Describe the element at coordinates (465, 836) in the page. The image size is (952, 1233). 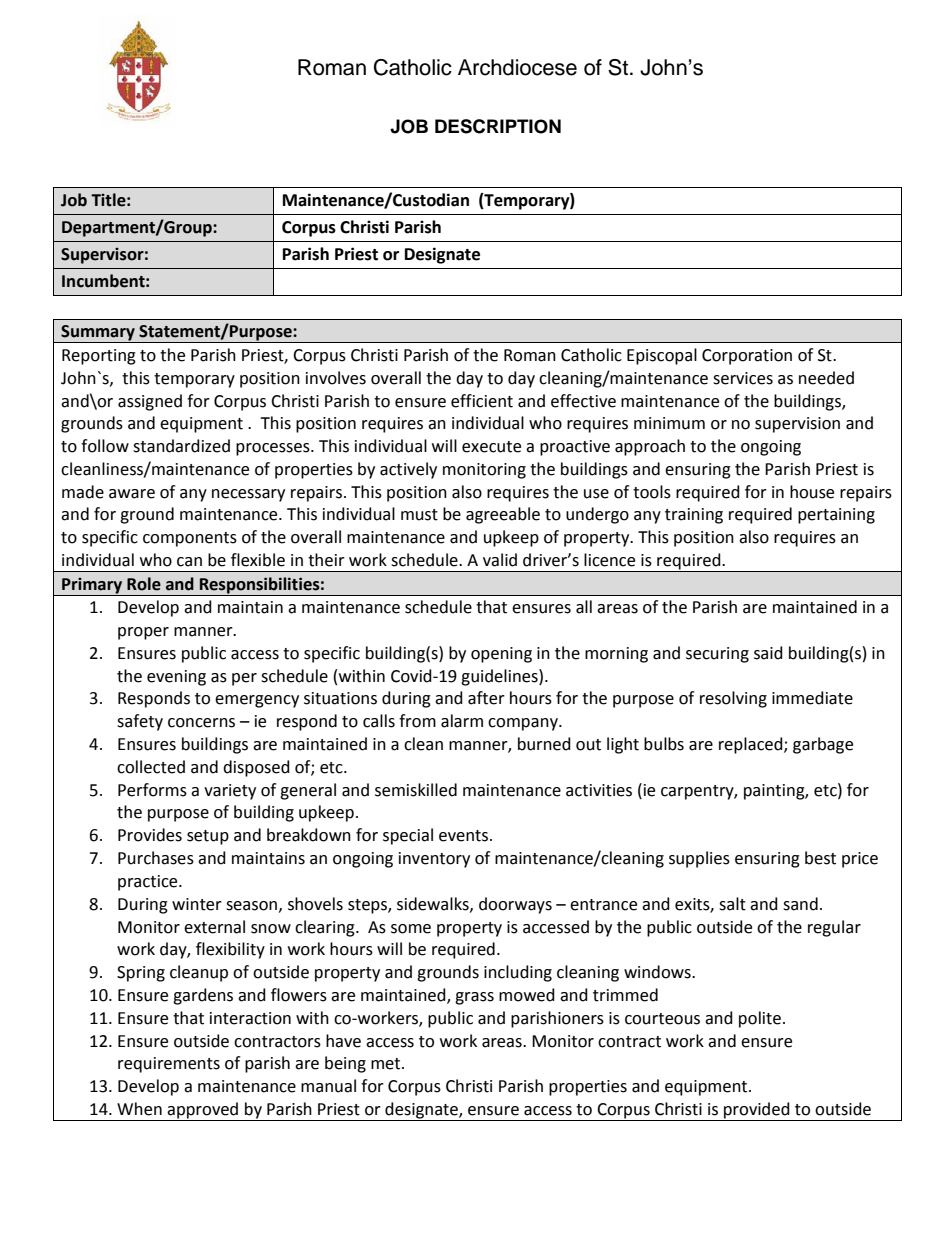
I see `events` at that location.
